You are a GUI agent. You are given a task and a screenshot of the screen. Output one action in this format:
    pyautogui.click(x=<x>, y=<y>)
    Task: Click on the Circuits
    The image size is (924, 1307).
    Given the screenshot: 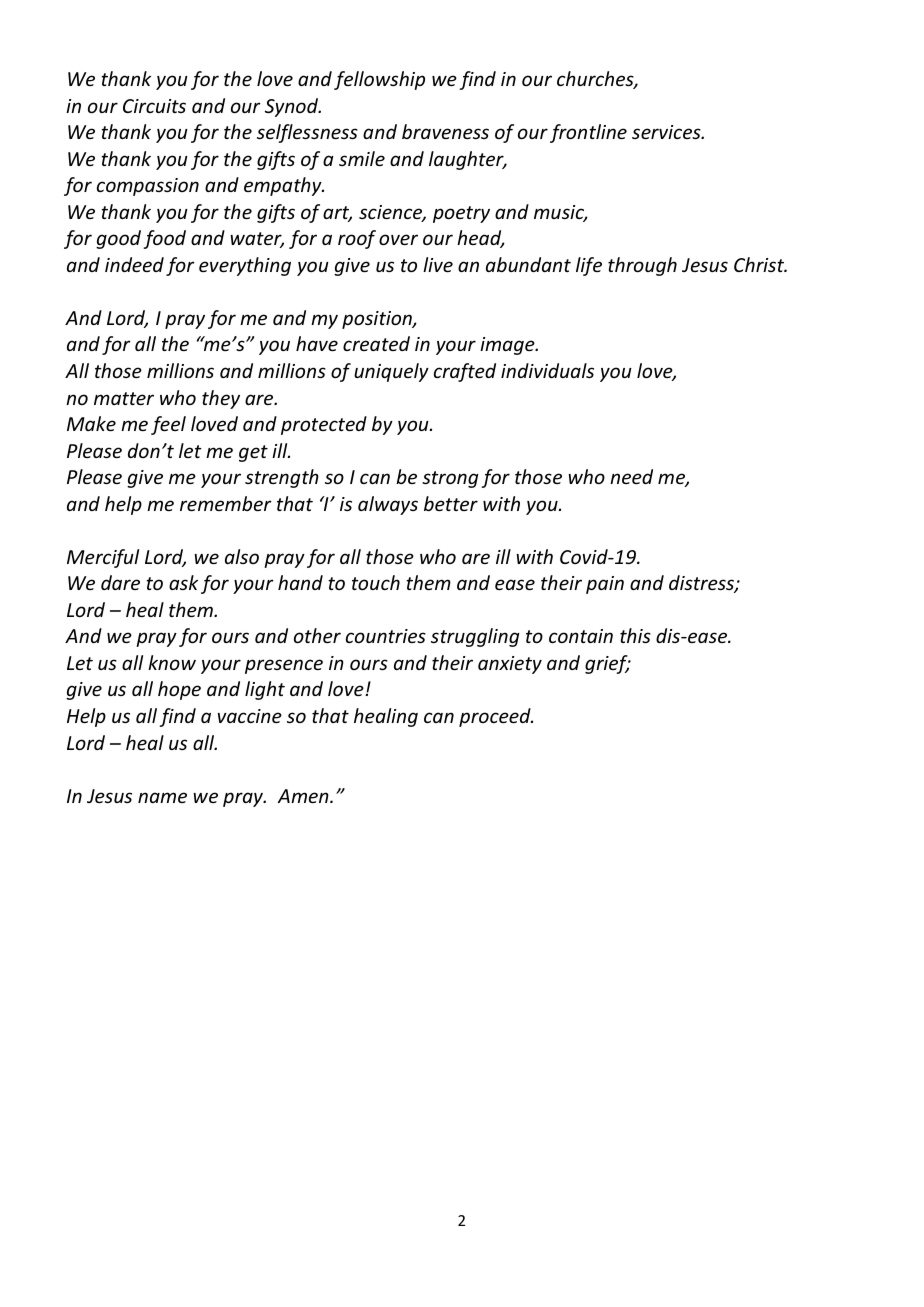 What is the action you would take?
    pyautogui.click(x=154, y=106)
